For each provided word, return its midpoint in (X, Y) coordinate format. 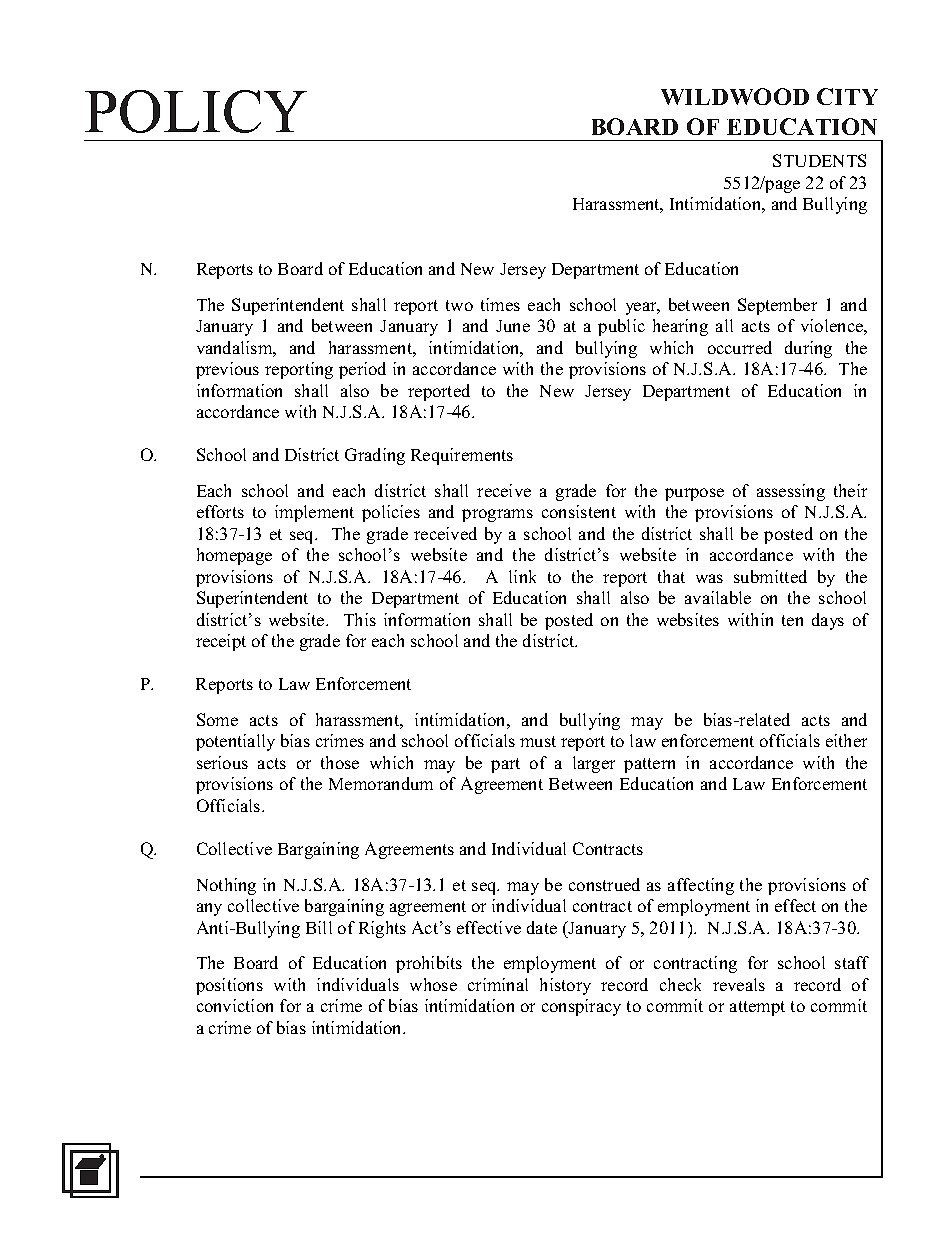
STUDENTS (819, 160)
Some (217, 719)
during (808, 349)
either (846, 740)
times (500, 304)
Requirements (462, 456)
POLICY (196, 111)
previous (227, 370)
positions (229, 986)
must (538, 741)
